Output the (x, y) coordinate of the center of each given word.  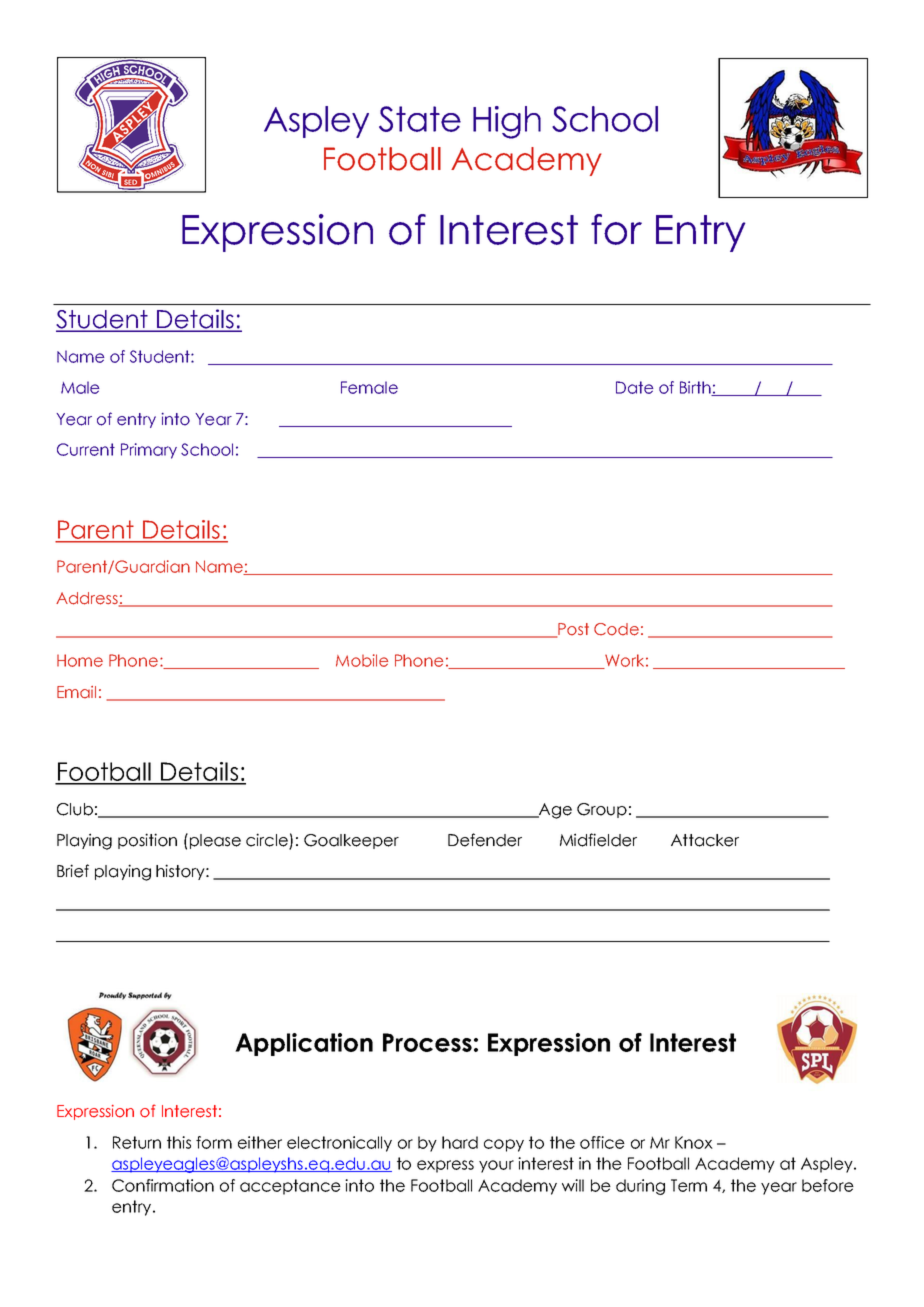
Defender (485, 840)
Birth (696, 388)
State (420, 119)
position (147, 841)
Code (616, 629)
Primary (149, 451)
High (507, 122)
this (179, 1142)
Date (635, 387)
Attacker (705, 840)
